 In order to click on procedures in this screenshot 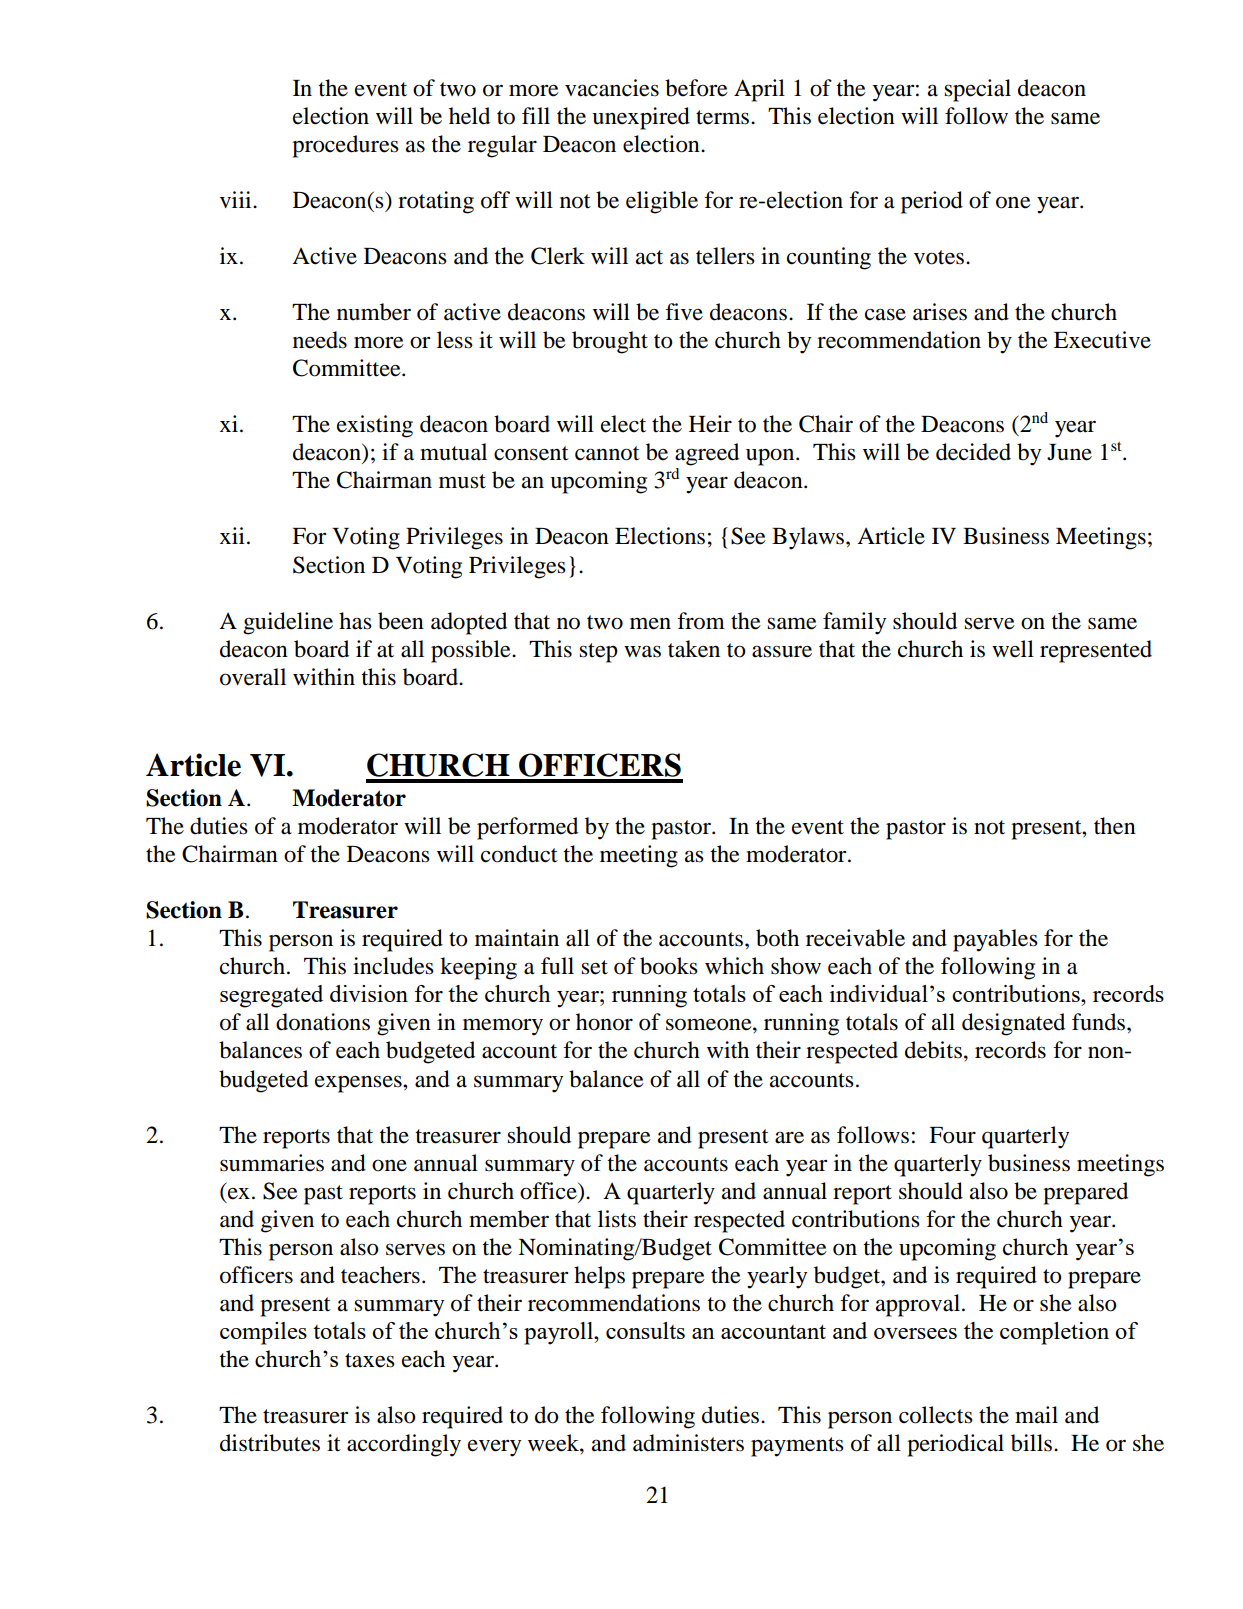, I will do `click(345, 146)`.
